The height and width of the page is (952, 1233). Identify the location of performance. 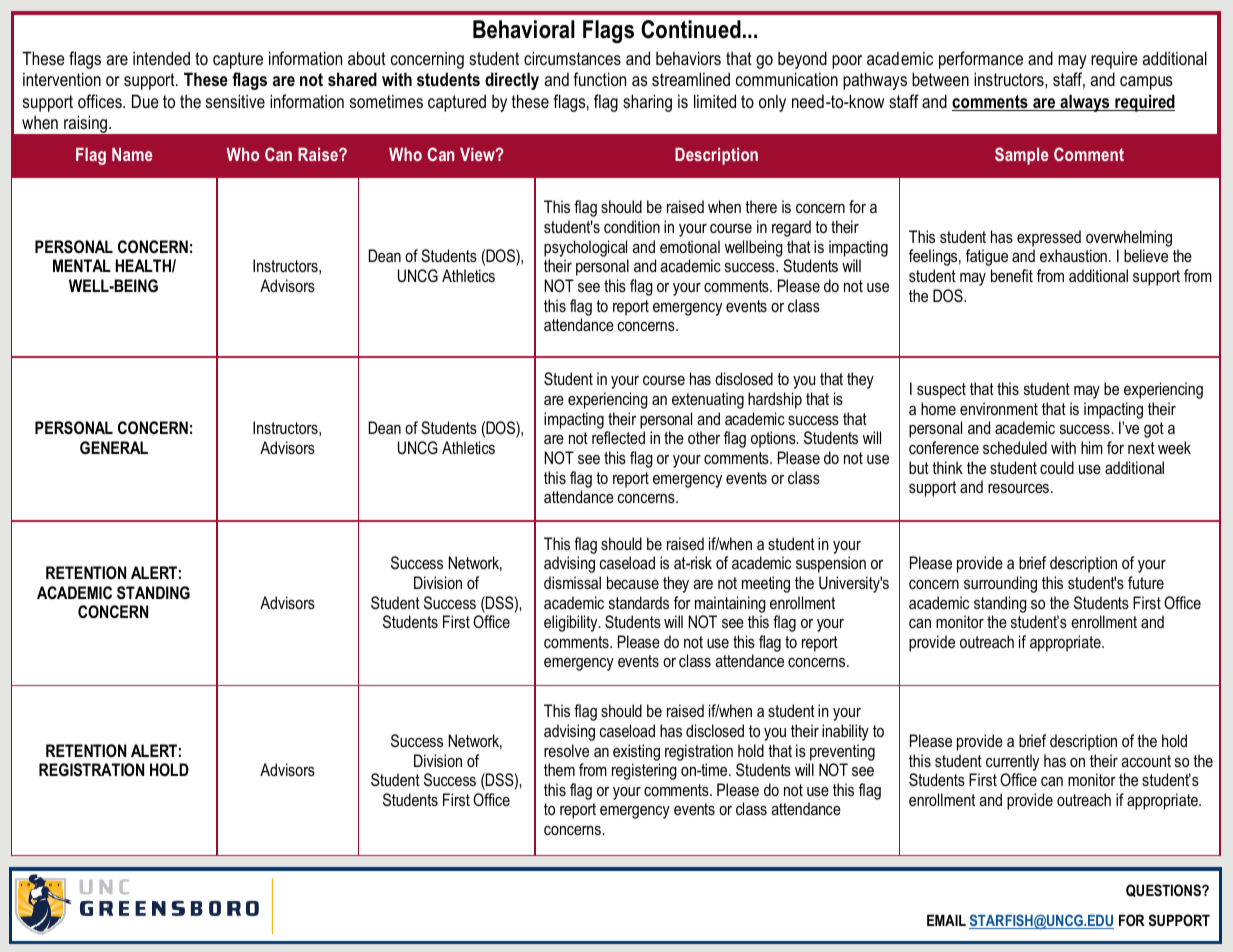
(981, 60).
